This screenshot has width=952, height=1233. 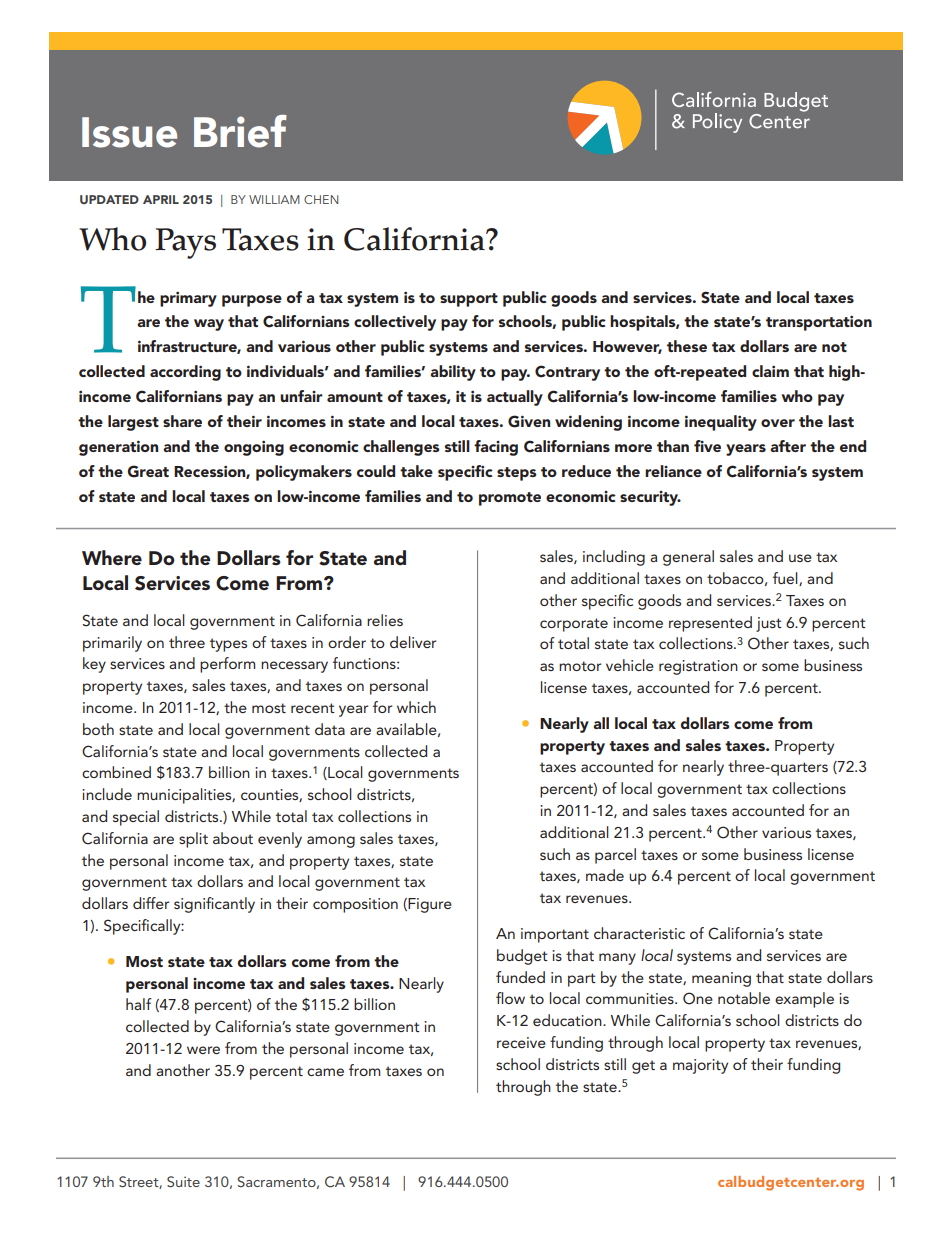 I want to click on share, so click(x=182, y=421).
